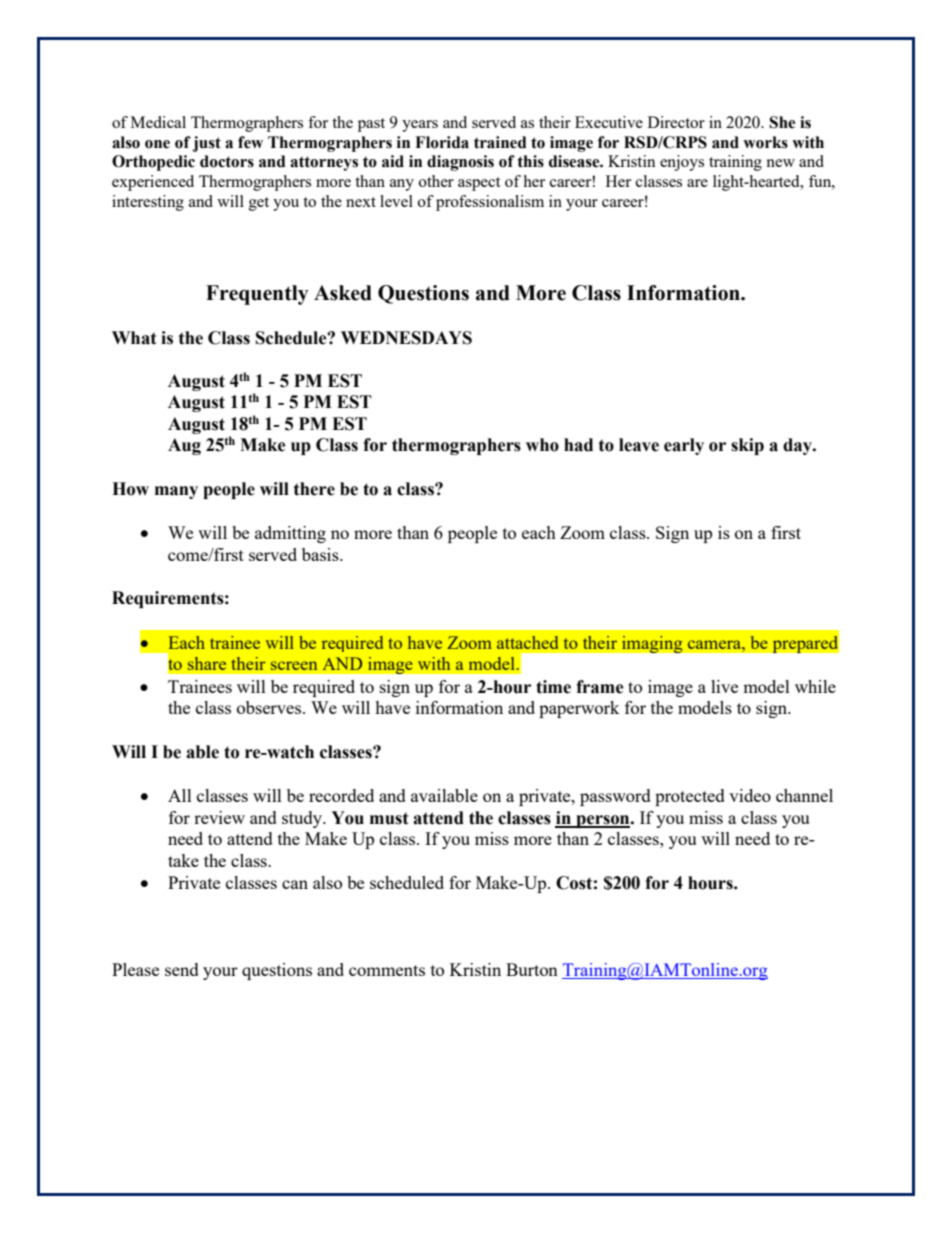 Image resolution: width=952 pixels, height=1233 pixels. What do you see at coordinates (176, 492) in the screenshot?
I see `many` at bounding box center [176, 492].
